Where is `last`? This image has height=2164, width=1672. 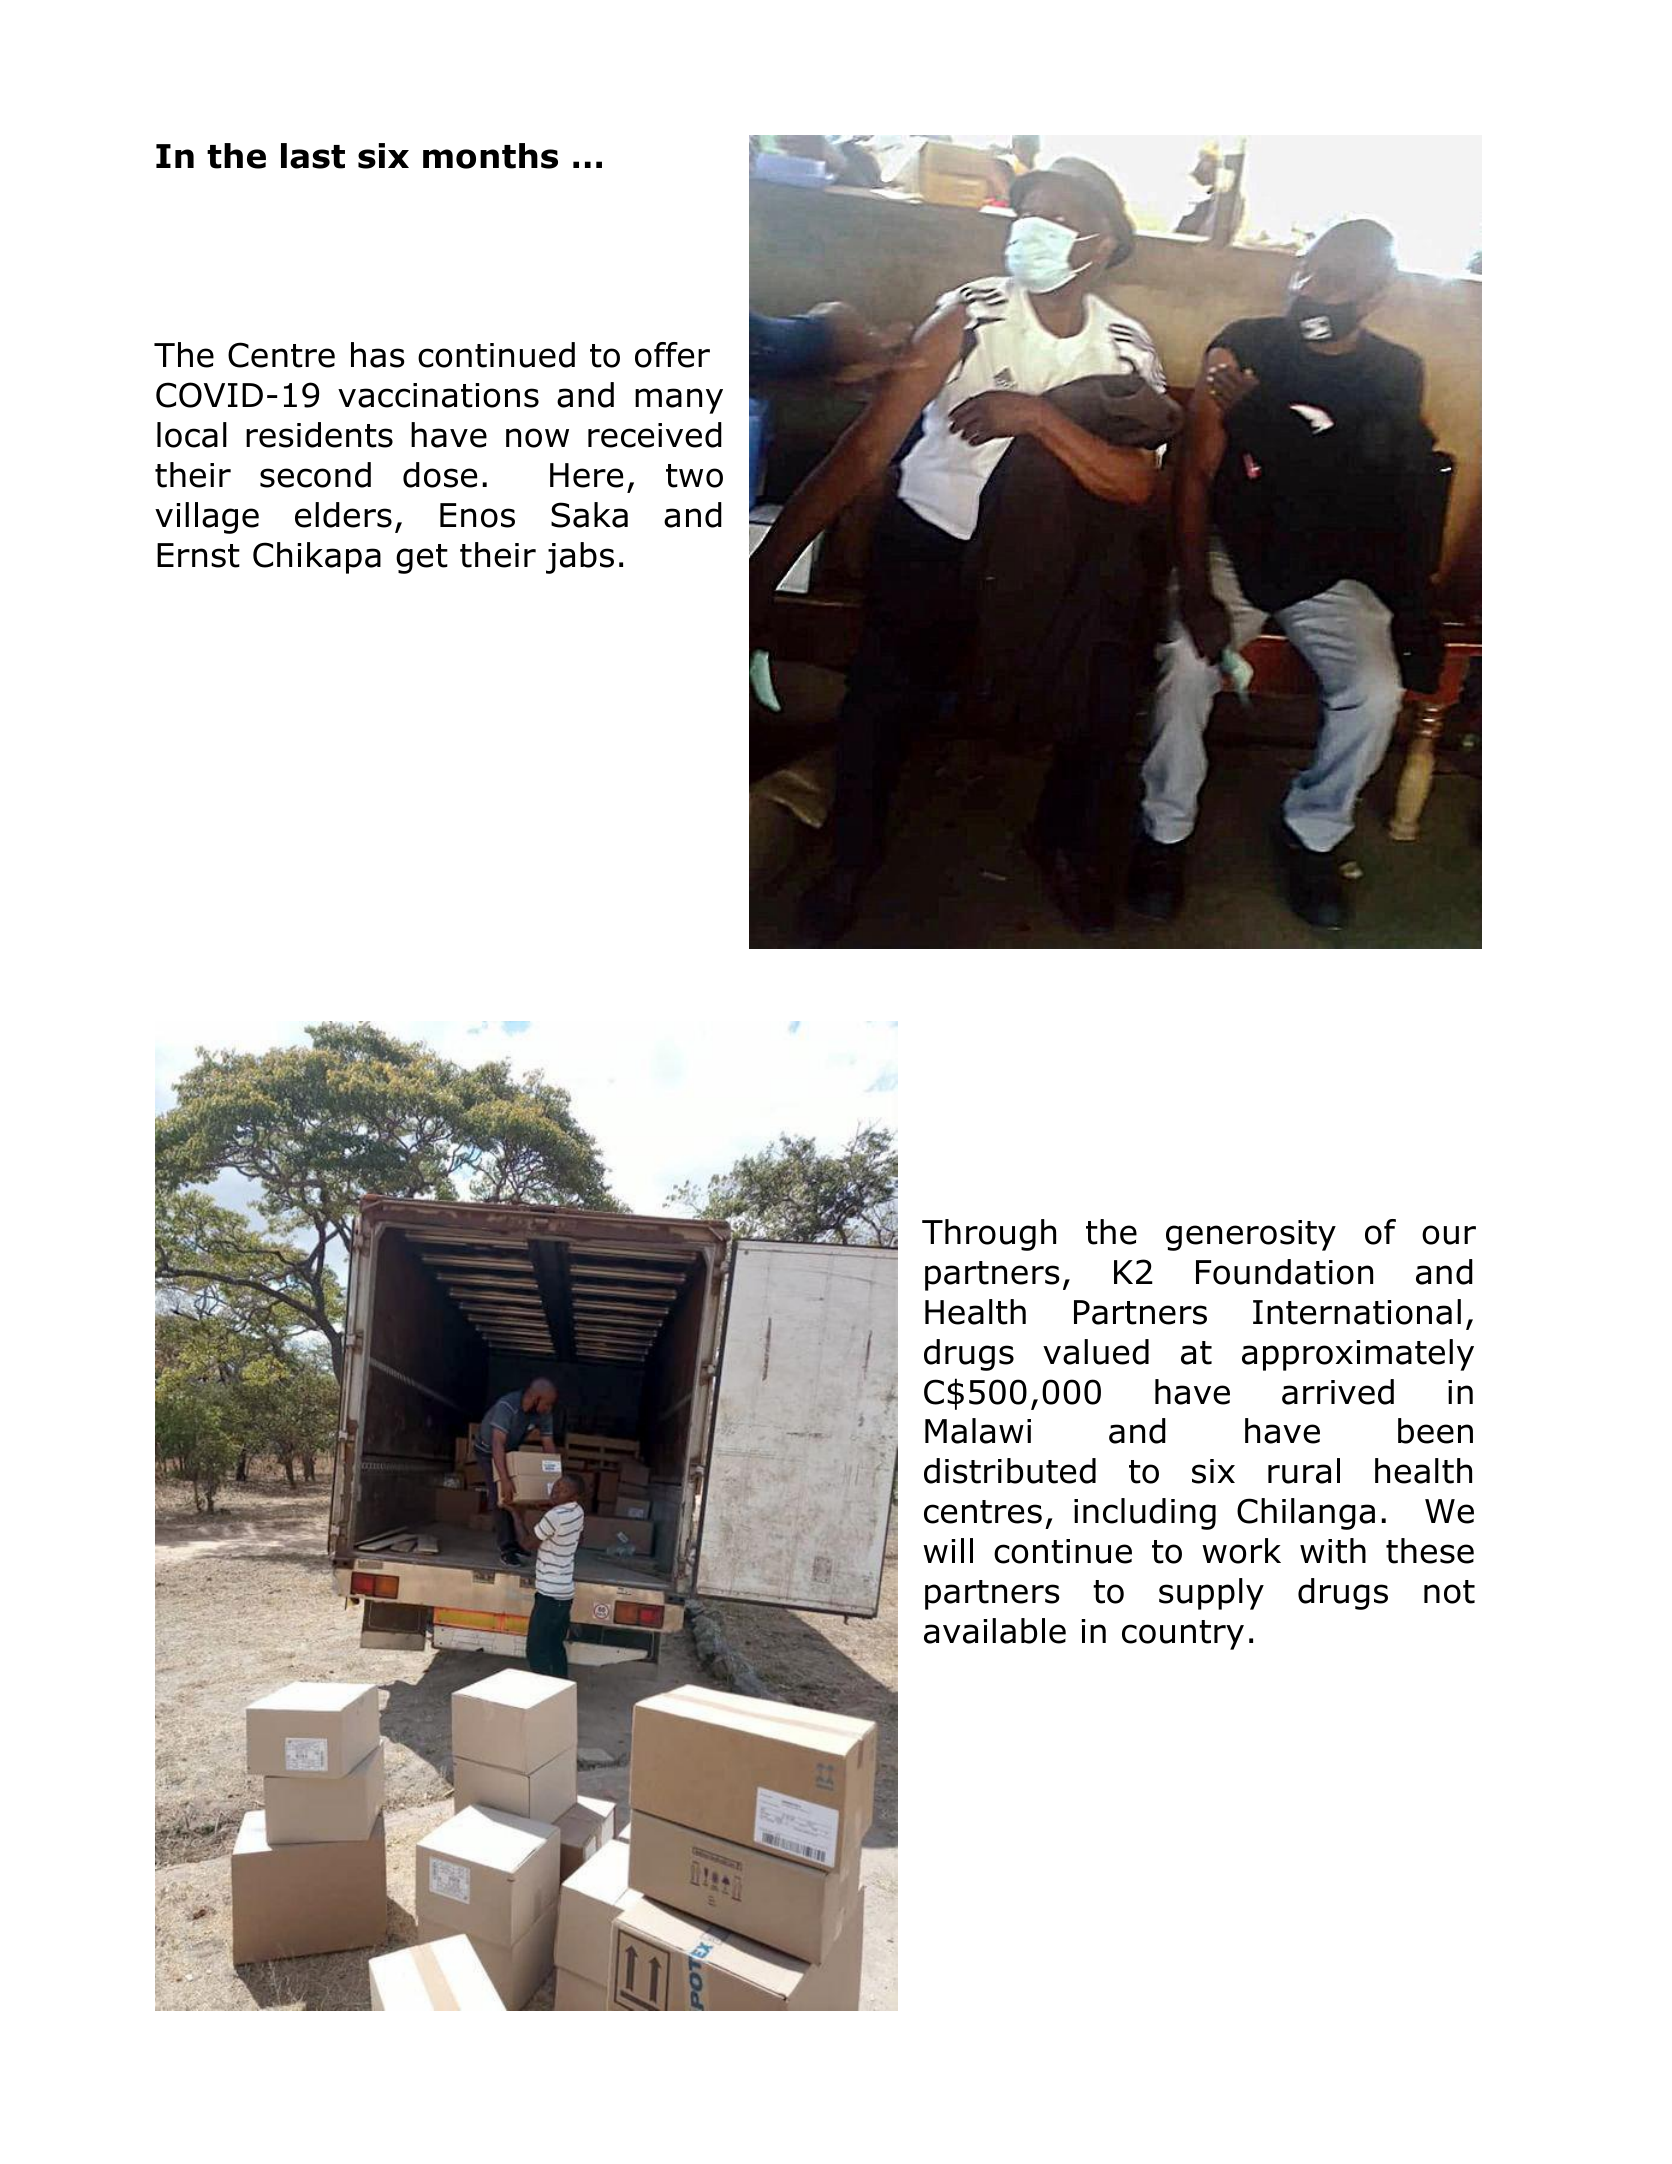 last is located at coordinates (313, 156).
